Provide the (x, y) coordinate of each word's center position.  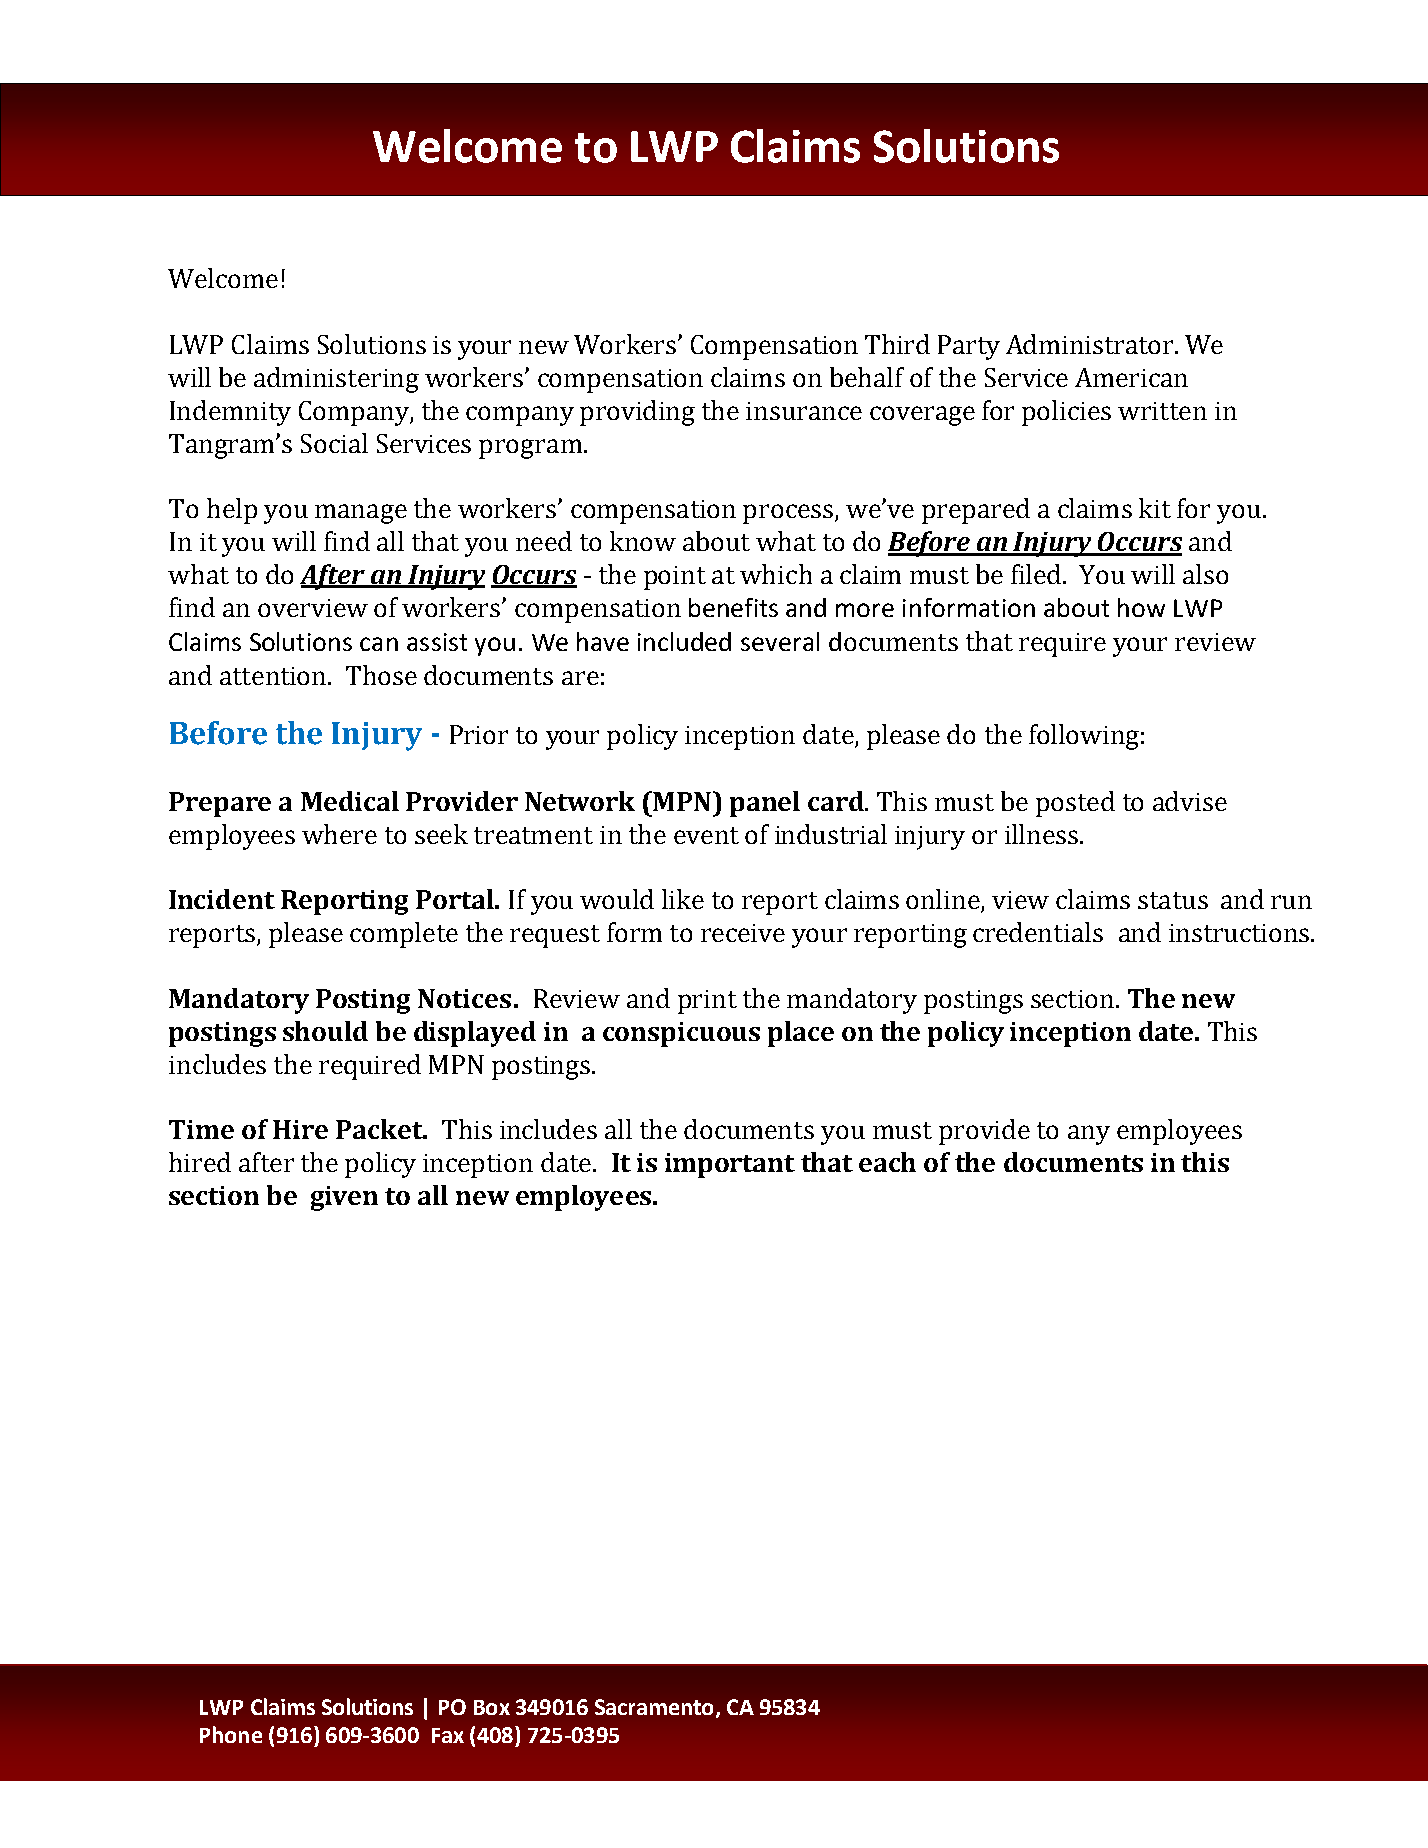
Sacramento (654, 1707)
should (325, 1031)
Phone (231, 1734)
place (801, 1034)
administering (336, 380)
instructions (1240, 933)
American (1131, 377)
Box (492, 1707)
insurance (804, 411)
